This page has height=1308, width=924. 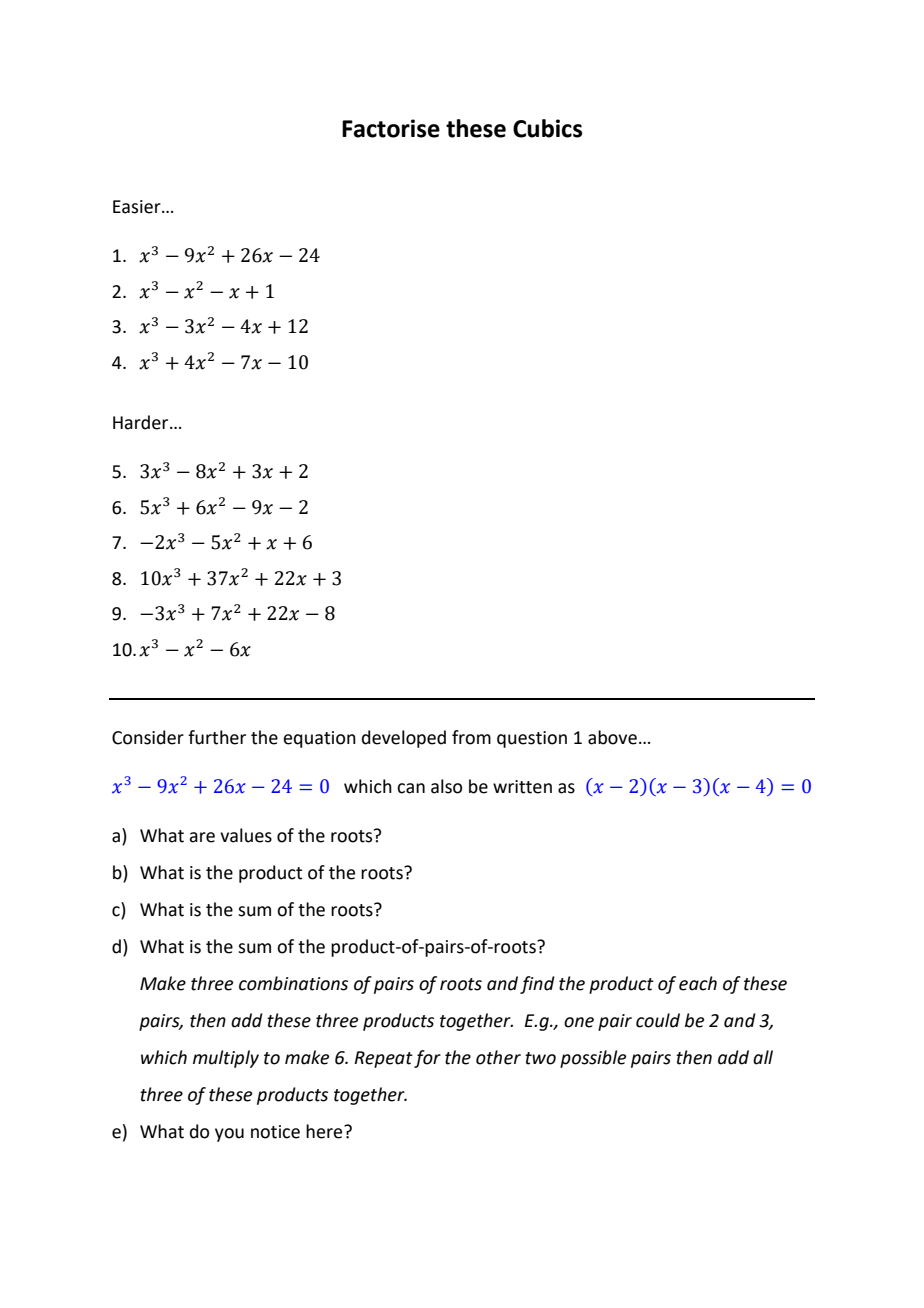 What do you see at coordinates (427, 1059) in the page?
I see `for` at bounding box center [427, 1059].
